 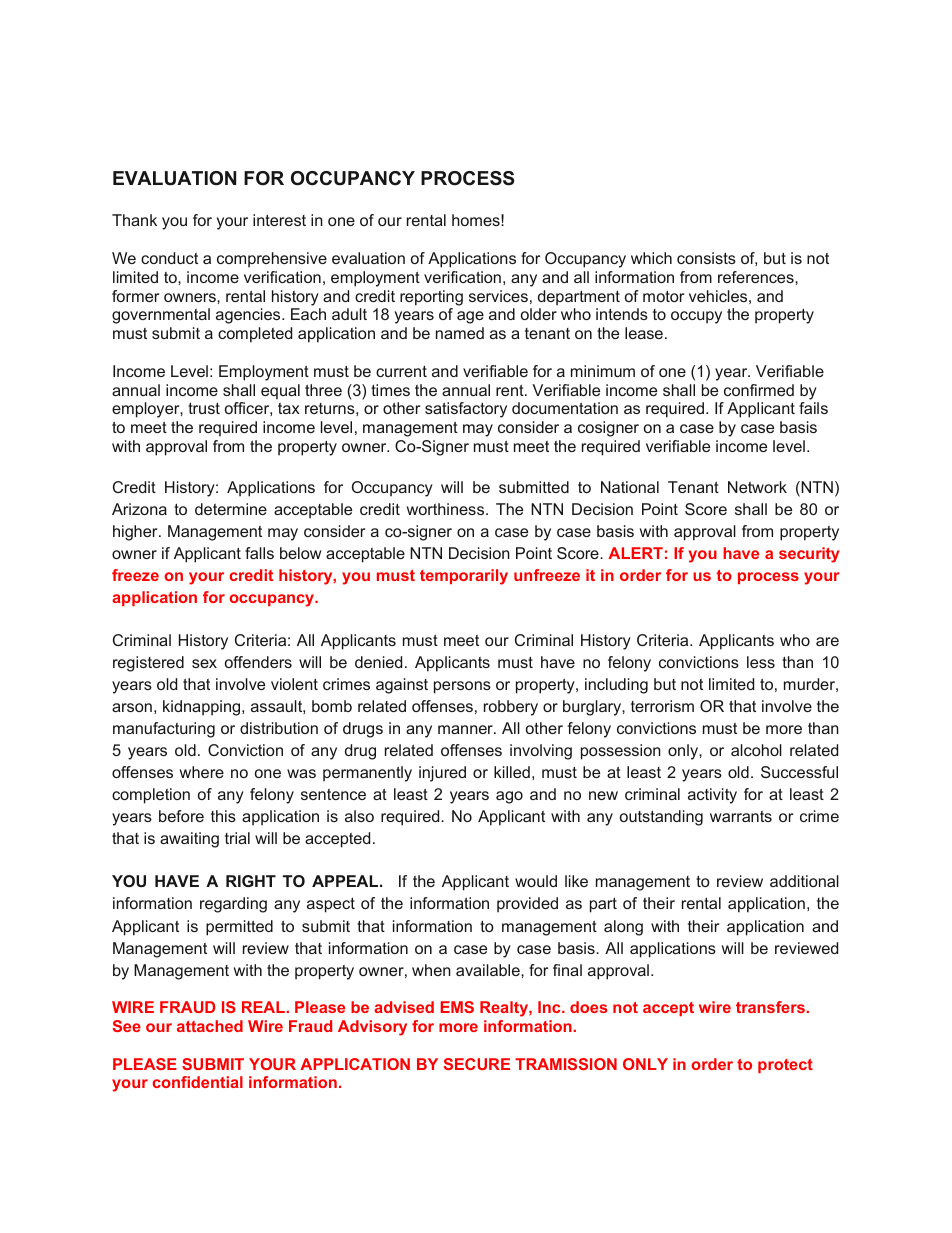 What do you see at coordinates (466, 410) in the screenshot?
I see `satisfactory` at bounding box center [466, 410].
